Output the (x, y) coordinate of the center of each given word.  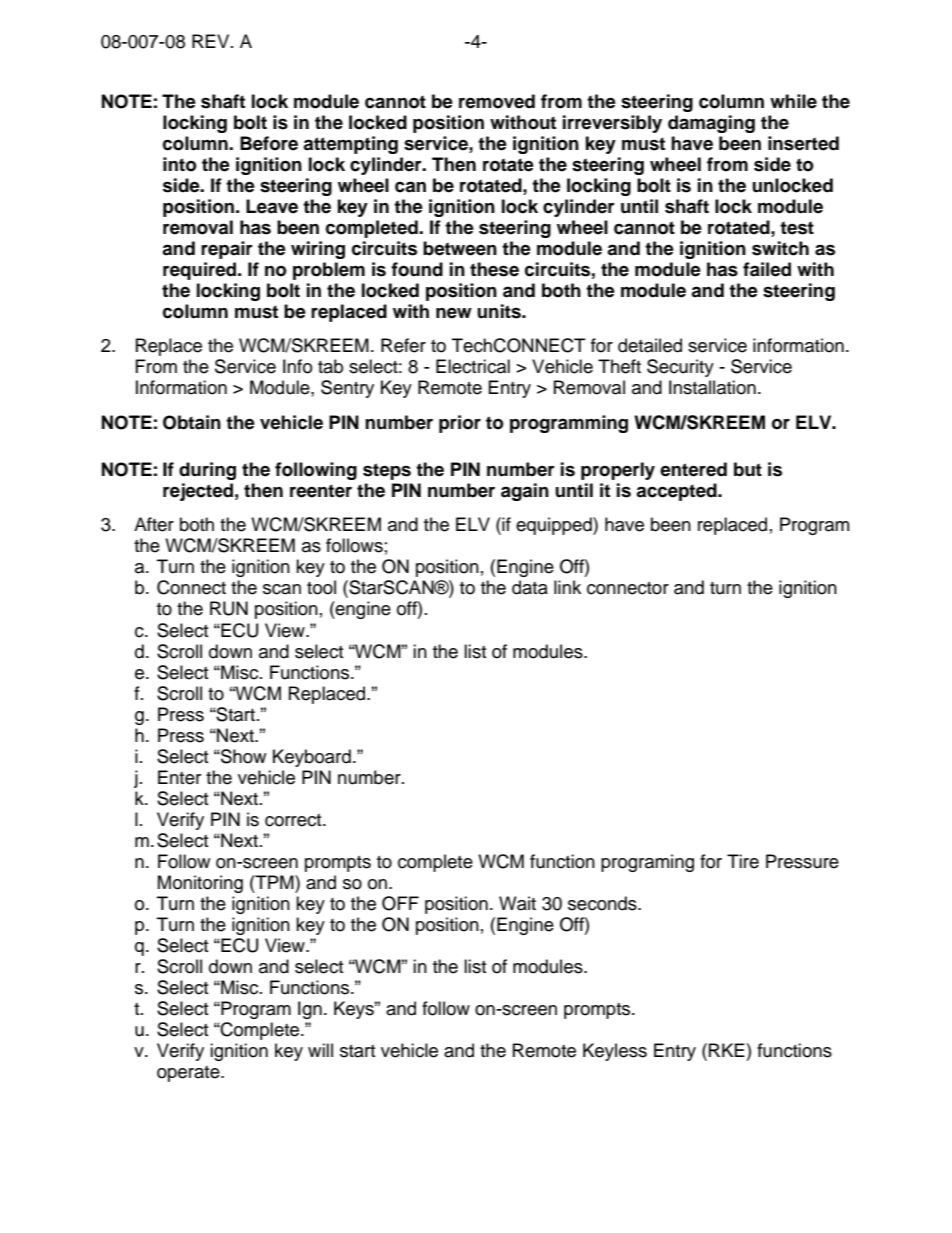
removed (497, 101)
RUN (229, 608)
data (530, 587)
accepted (677, 492)
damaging (711, 124)
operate (189, 1074)
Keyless (615, 1052)
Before (269, 143)
